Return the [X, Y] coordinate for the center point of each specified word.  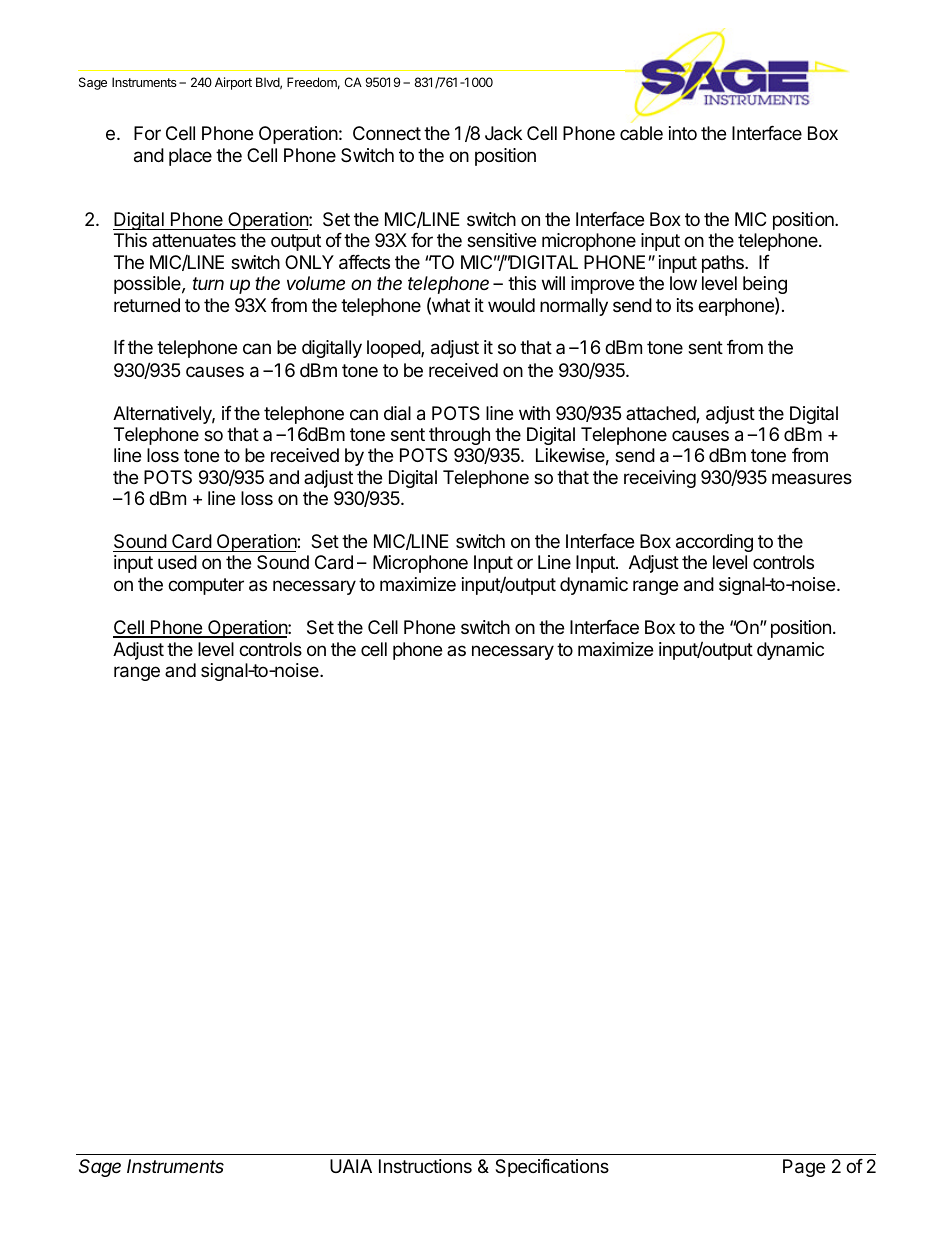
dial [397, 413]
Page [804, 1168]
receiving [660, 479]
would [511, 305]
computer [206, 586]
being [765, 285]
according [714, 543]
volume [316, 283]
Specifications [552, 1168]
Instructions [425, 1166]
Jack [503, 133]
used [177, 562]
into [683, 133]
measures [812, 478]
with [534, 413]
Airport [233, 83]
